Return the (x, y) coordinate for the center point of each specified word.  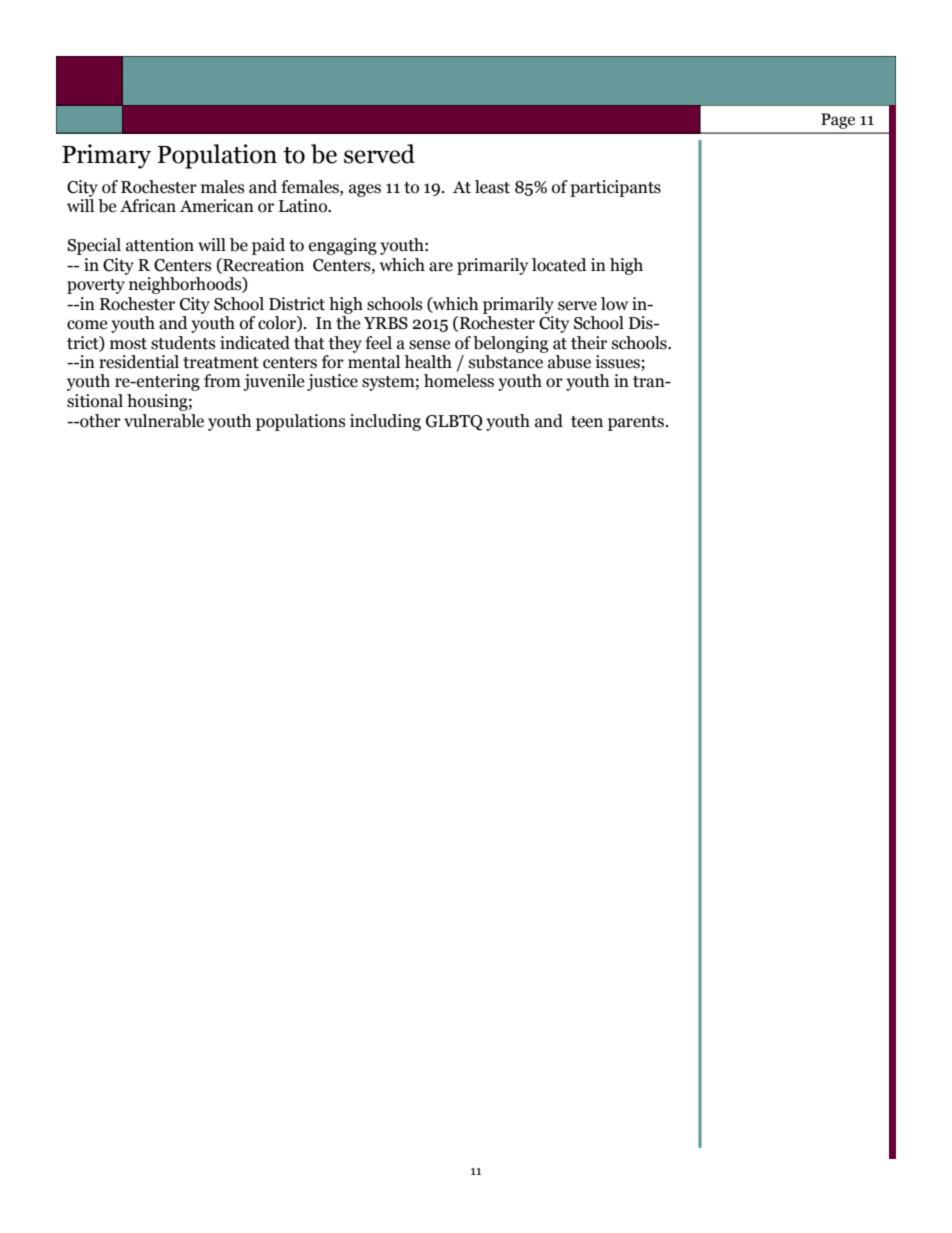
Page (838, 121)
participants (615, 188)
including (385, 422)
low (614, 304)
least (492, 187)
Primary (106, 156)
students (183, 343)
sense (429, 345)
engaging (343, 246)
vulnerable (164, 421)
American (217, 206)
